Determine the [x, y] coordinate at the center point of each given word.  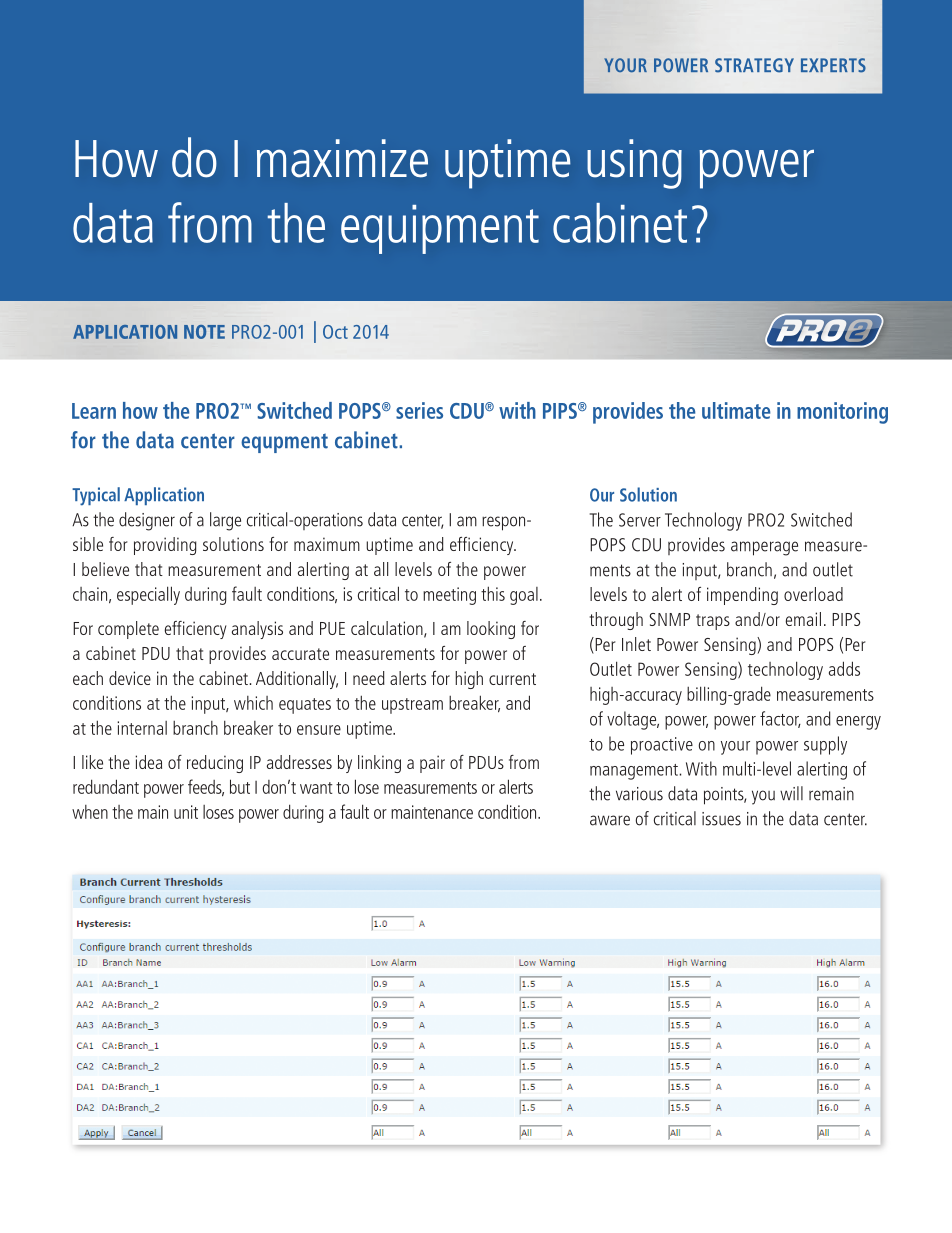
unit [186, 812]
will [791, 793]
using [634, 164]
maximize [342, 158]
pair [432, 764]
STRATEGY [754, 65]
